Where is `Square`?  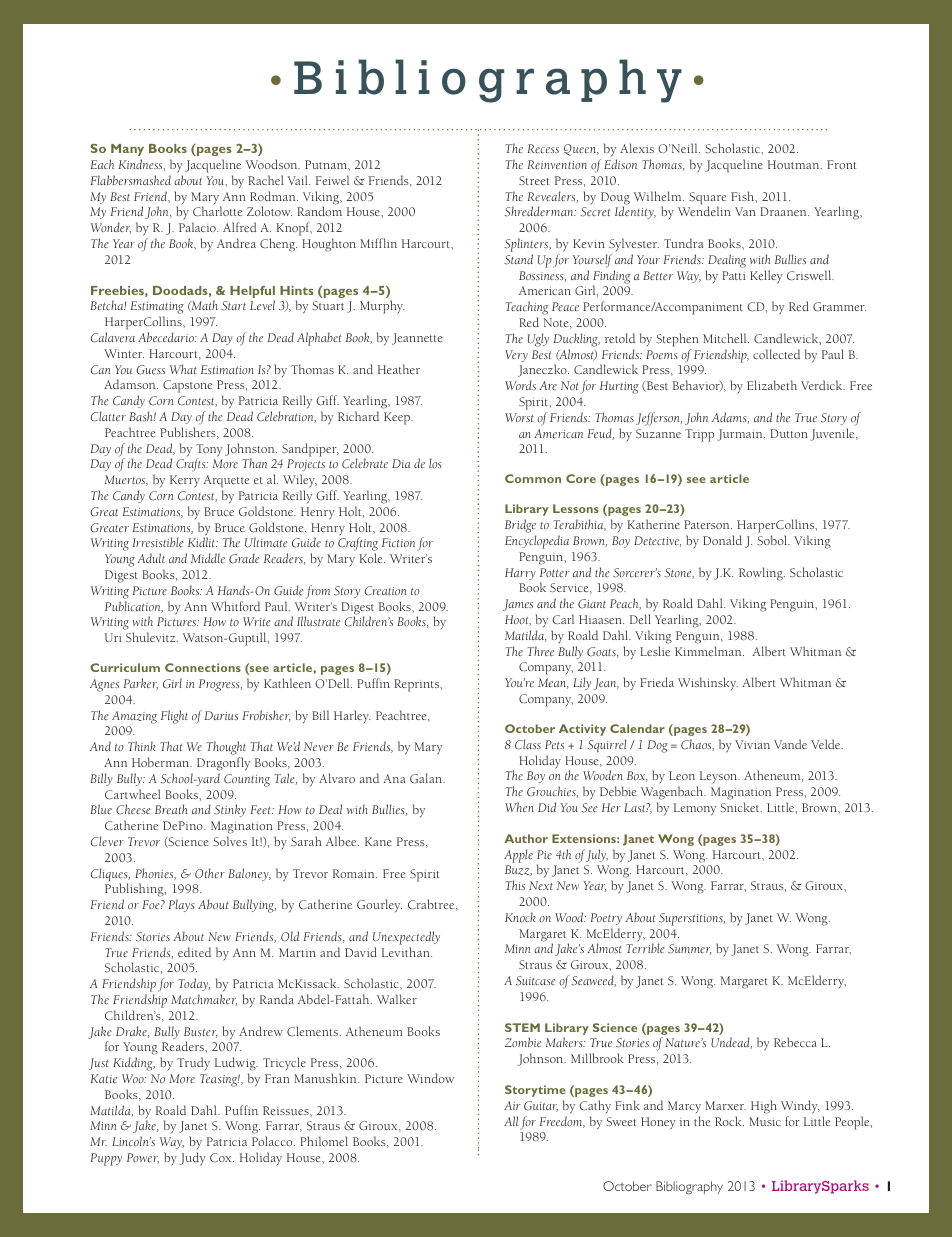
Square is located at coordinates (707, 199).
